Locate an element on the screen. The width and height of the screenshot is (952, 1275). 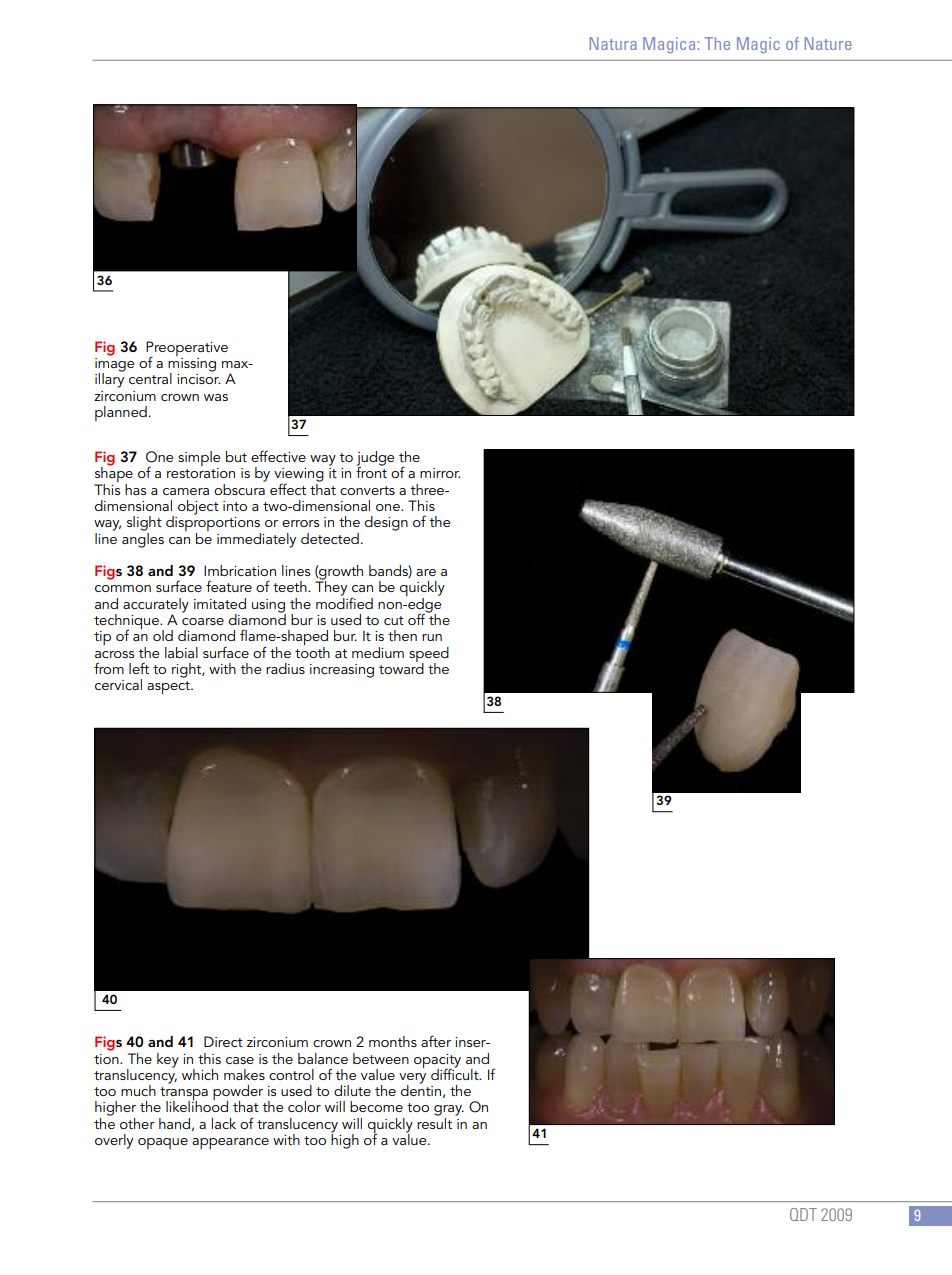
aspect is located at coordinates (169, 687).
